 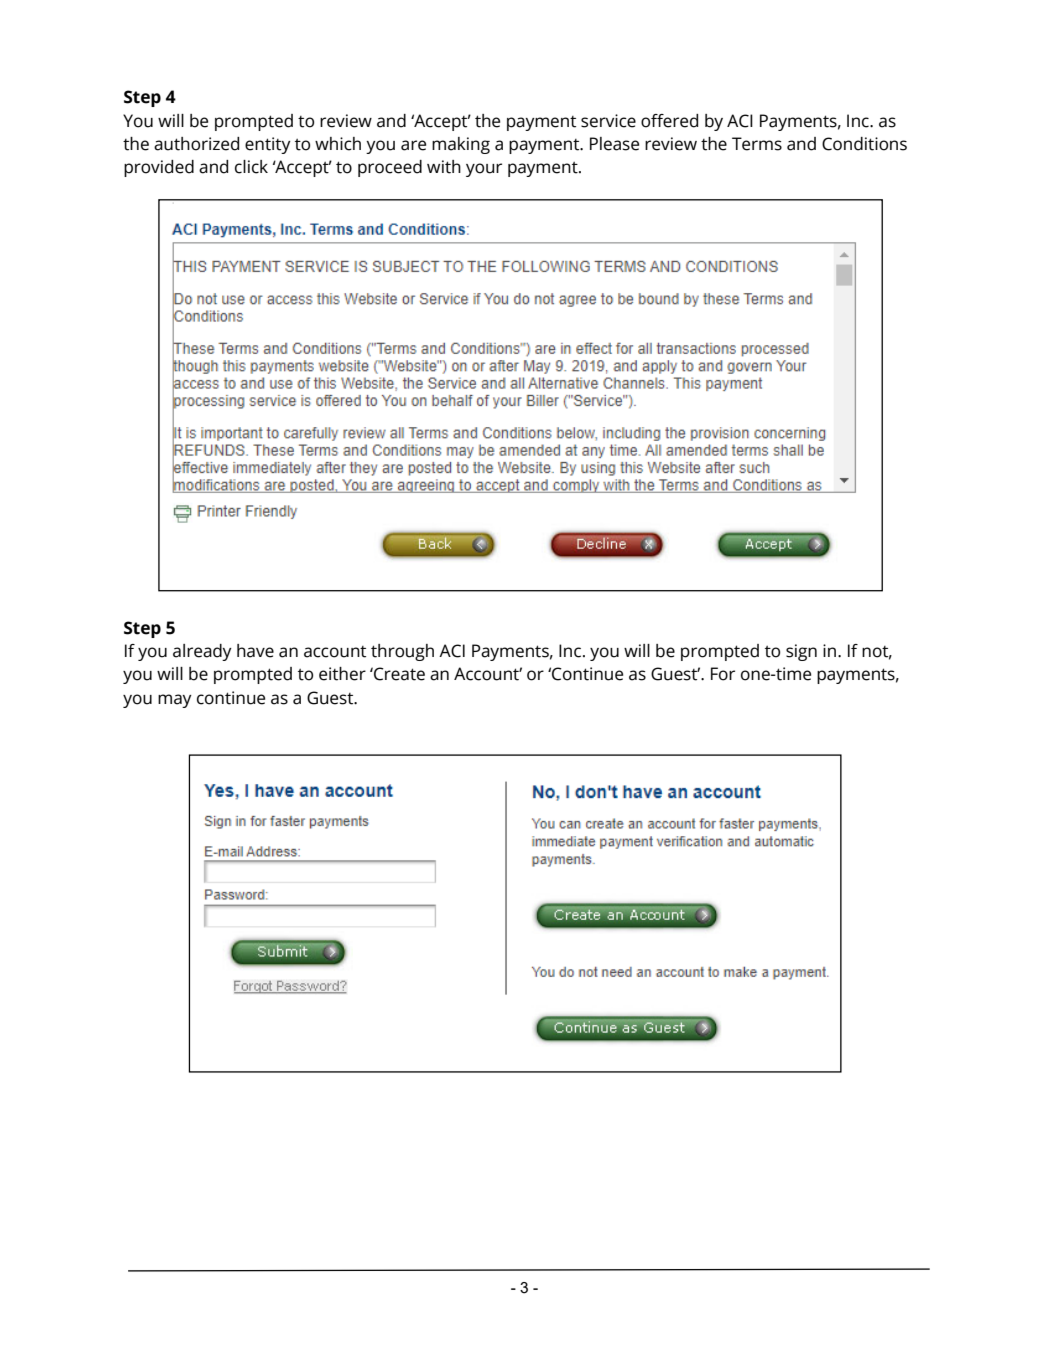 I want to click on may, so click(x=175, y=701).
